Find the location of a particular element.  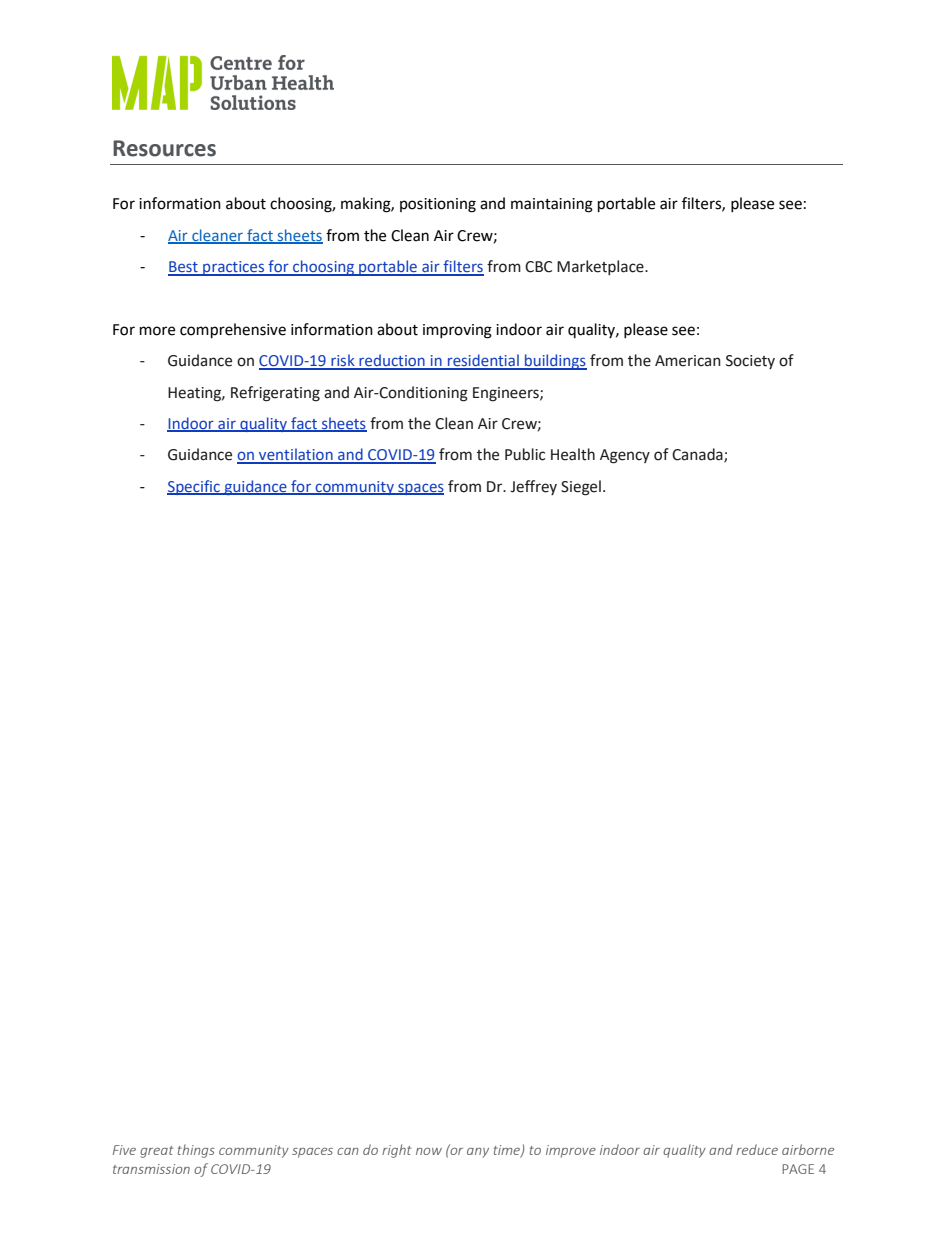

any is located at coordinates (478, 1153).
